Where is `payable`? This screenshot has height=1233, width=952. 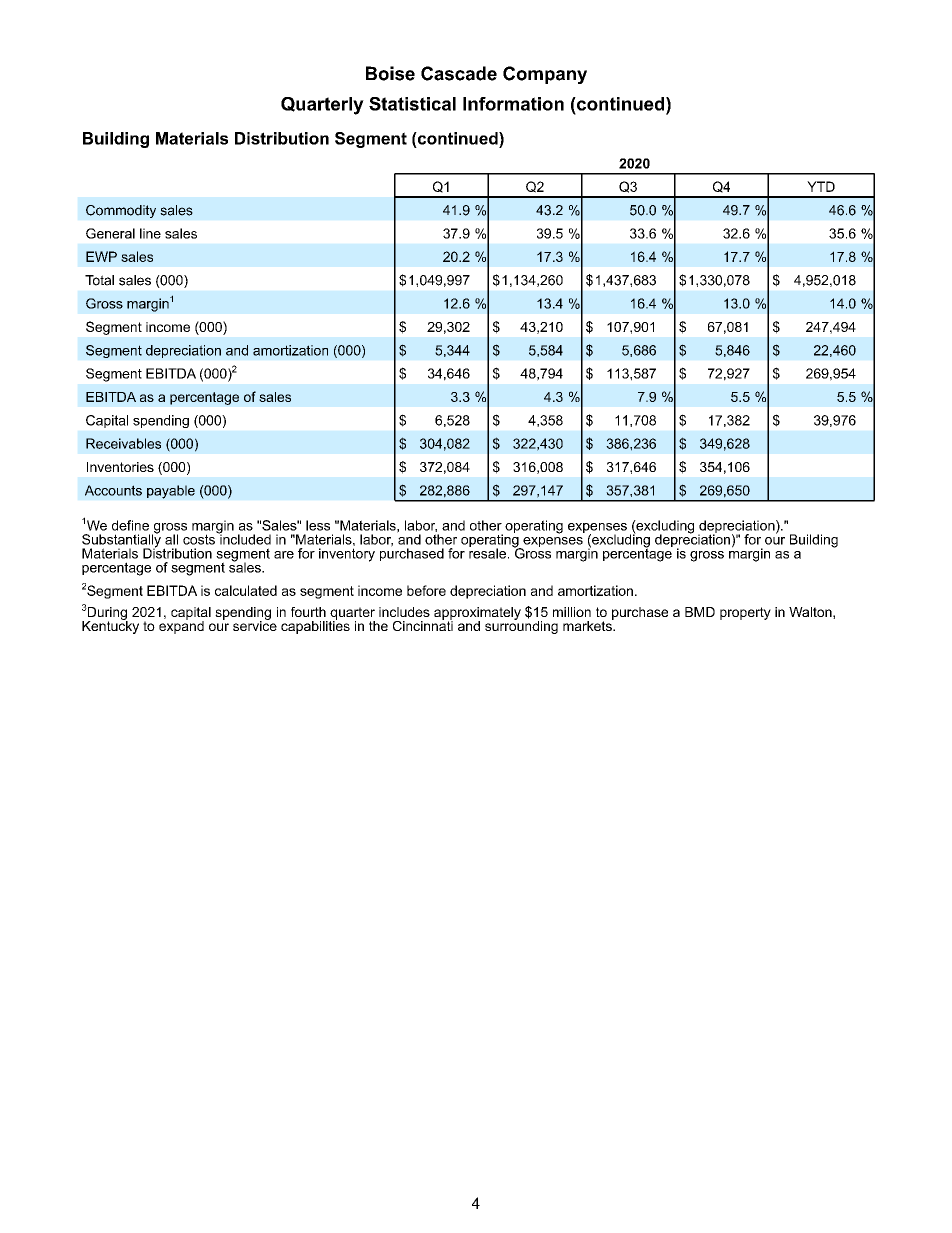 payable is located at coordinates (171, 492).
